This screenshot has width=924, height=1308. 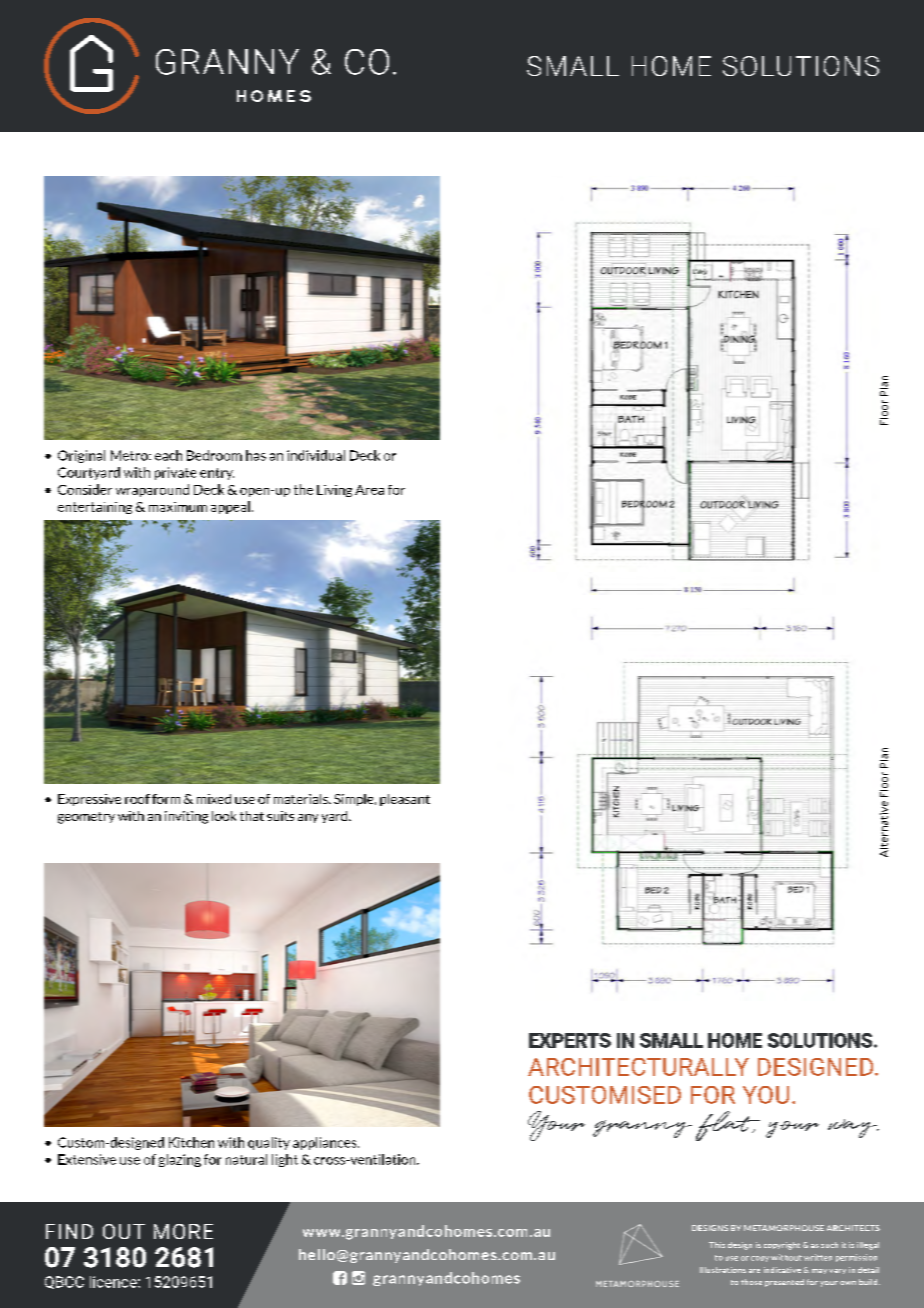 I want to click on inviting, so click(x=186, y=817).
